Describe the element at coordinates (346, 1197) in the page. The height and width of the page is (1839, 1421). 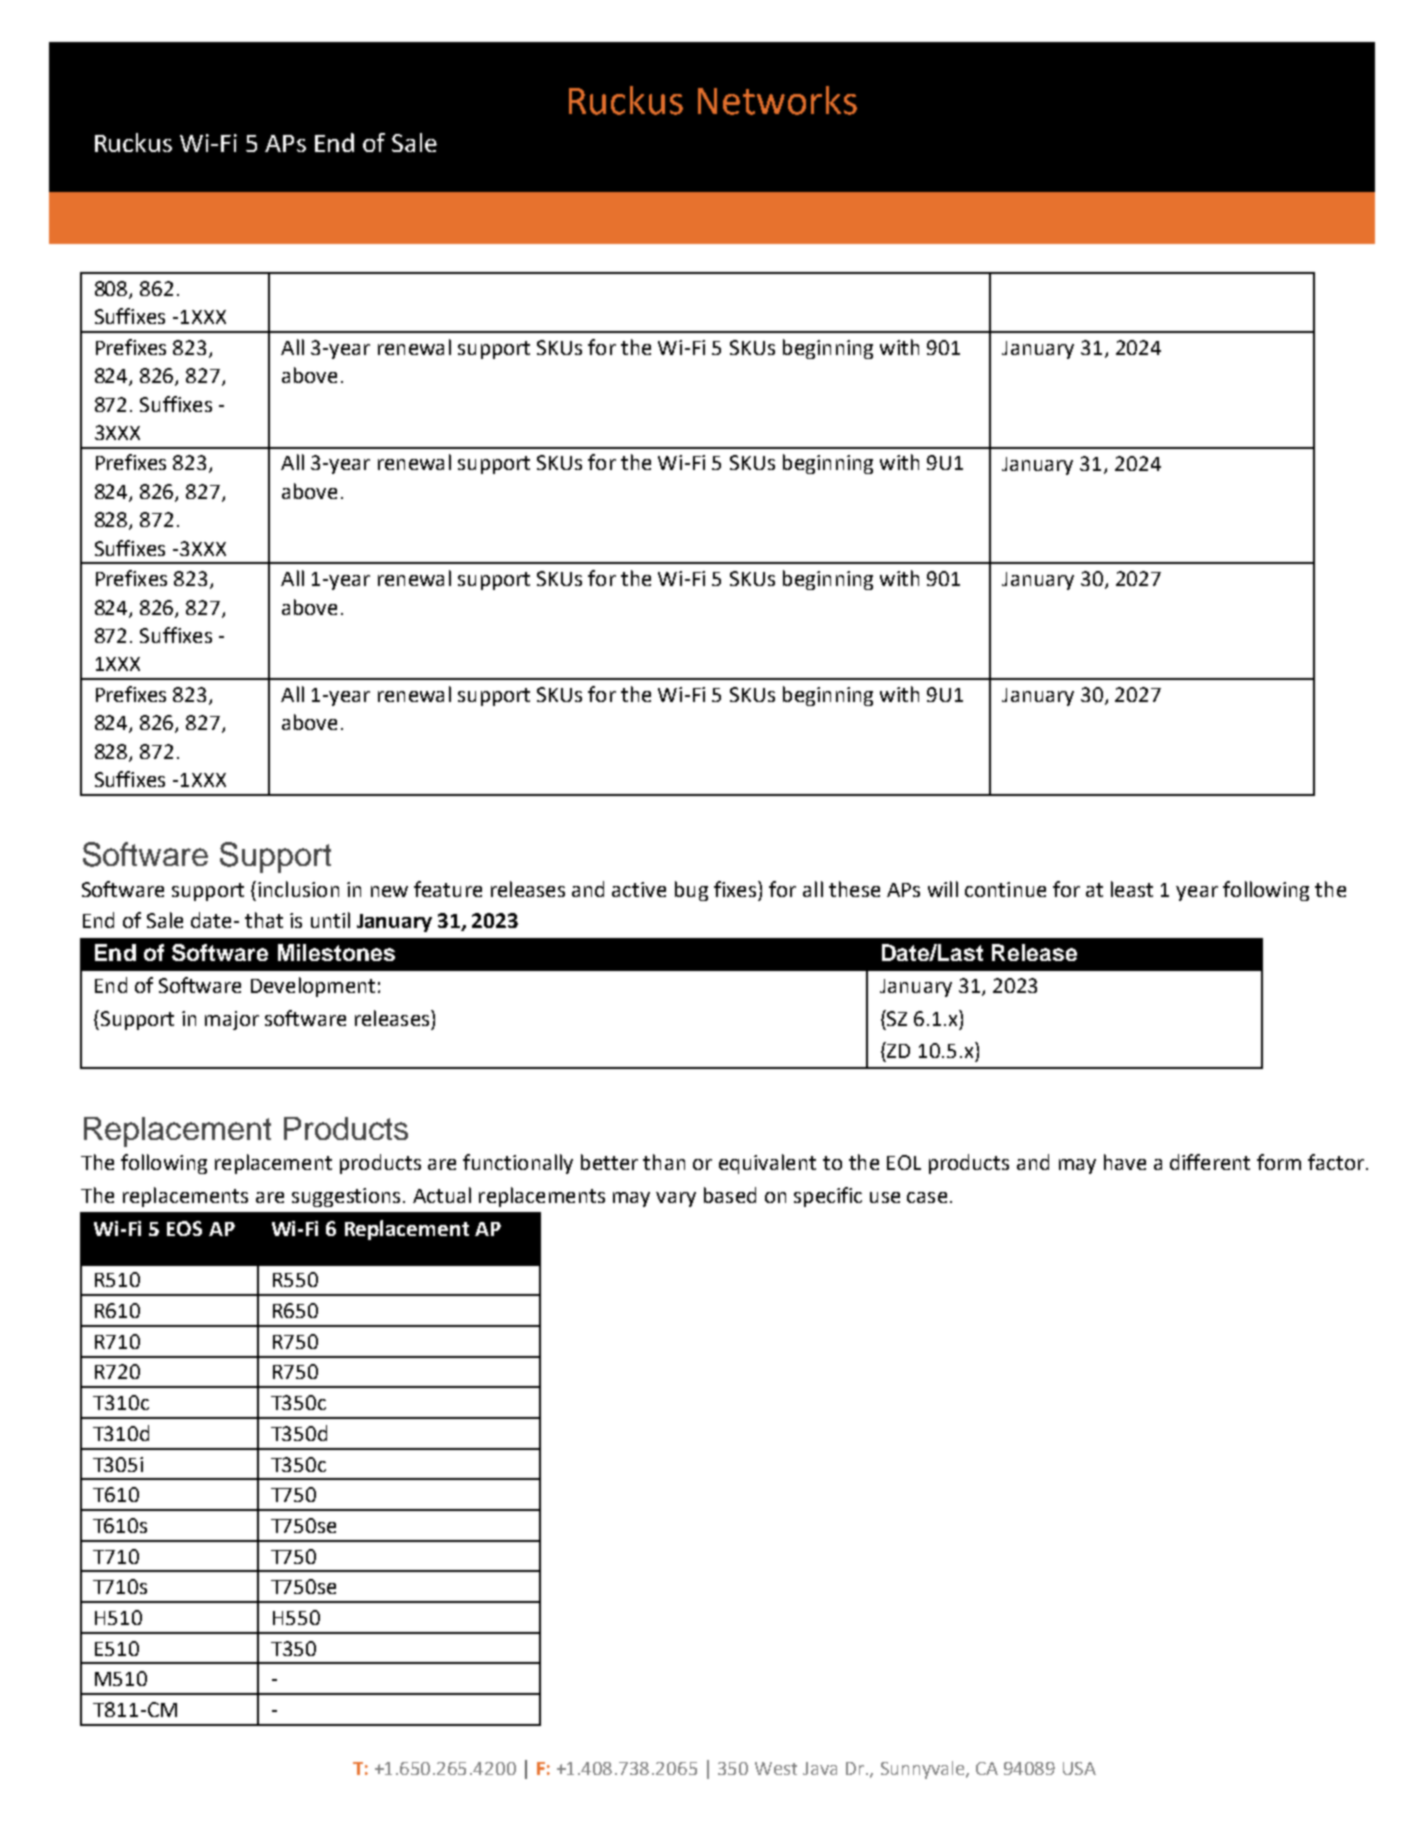
I see `suggestions` at that location.
